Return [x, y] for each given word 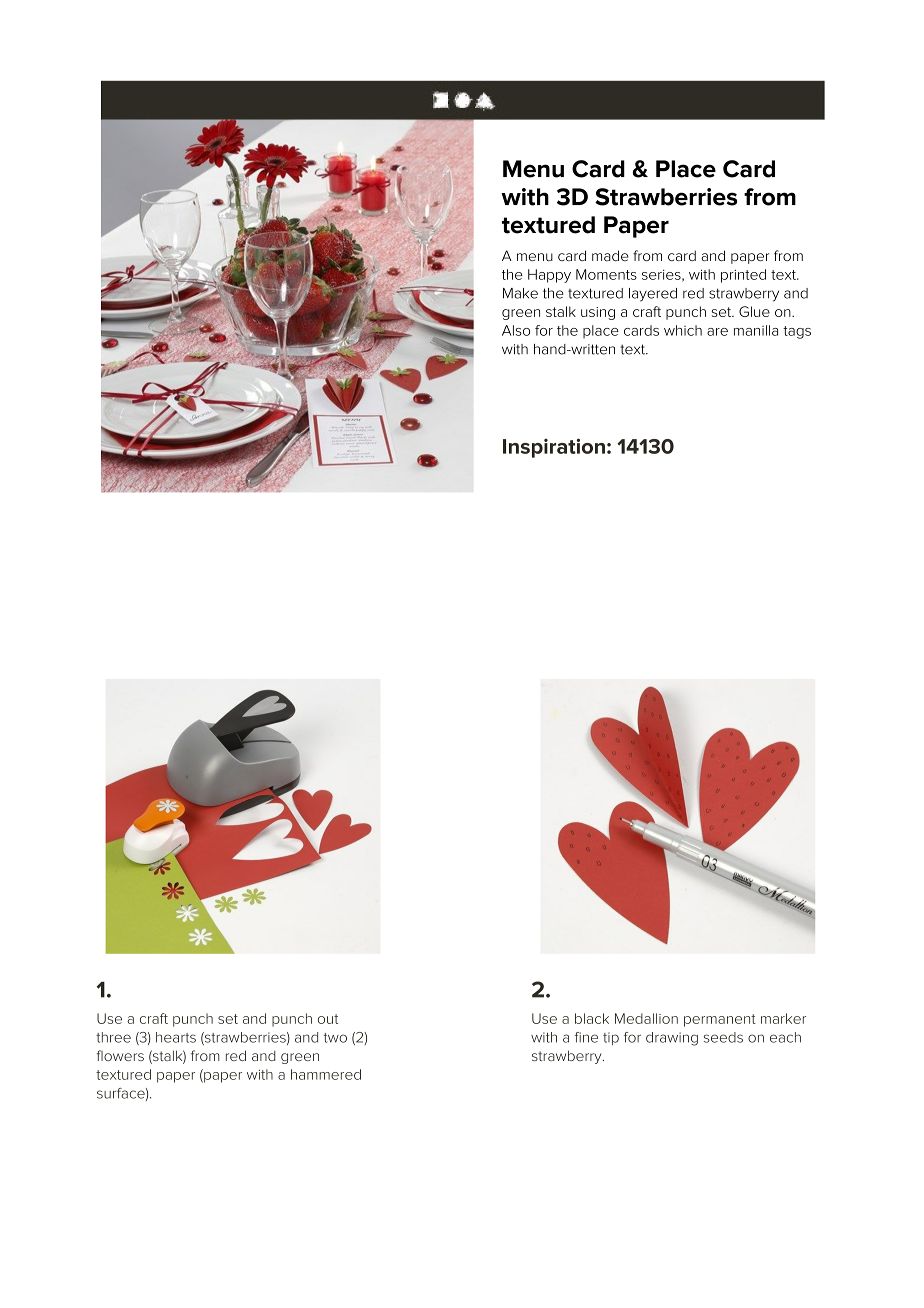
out [328, 1019]
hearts [176, 1037]
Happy [549, 276]
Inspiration [554, 448]
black [592, 1018]
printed [743, 276]
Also [516, 330]
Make [520, 293]
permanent [720, 1020]
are [717, 332]
